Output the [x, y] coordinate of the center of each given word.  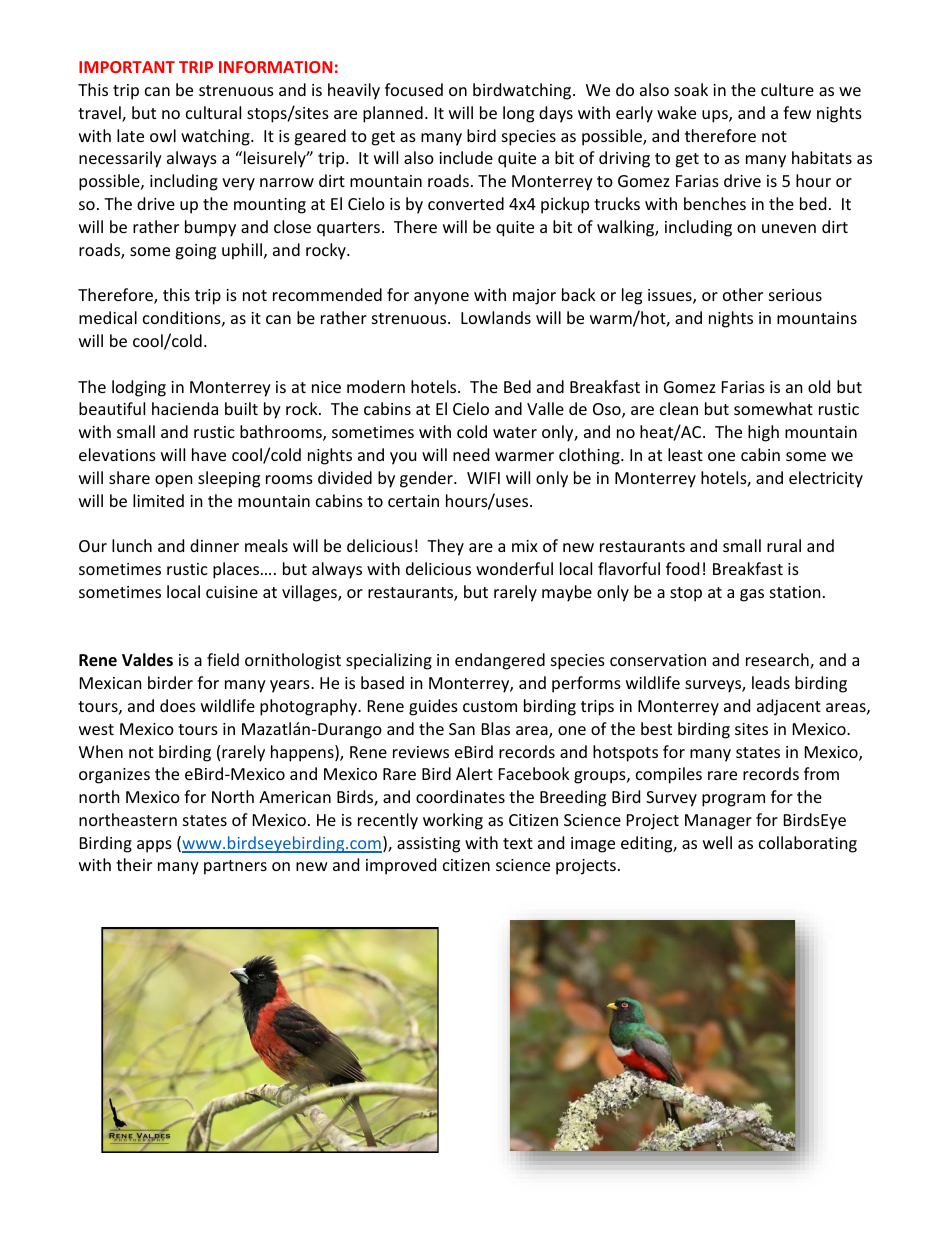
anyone [441, 298]
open [174, 481]
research [778, 661]
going [195, 252]
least [685, 454]
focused [414, 89]
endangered [500, 661]
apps [154, 846]
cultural [213, 112]
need [471, 454]
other [743, 294]
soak [691, 89]
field [223, 659]
